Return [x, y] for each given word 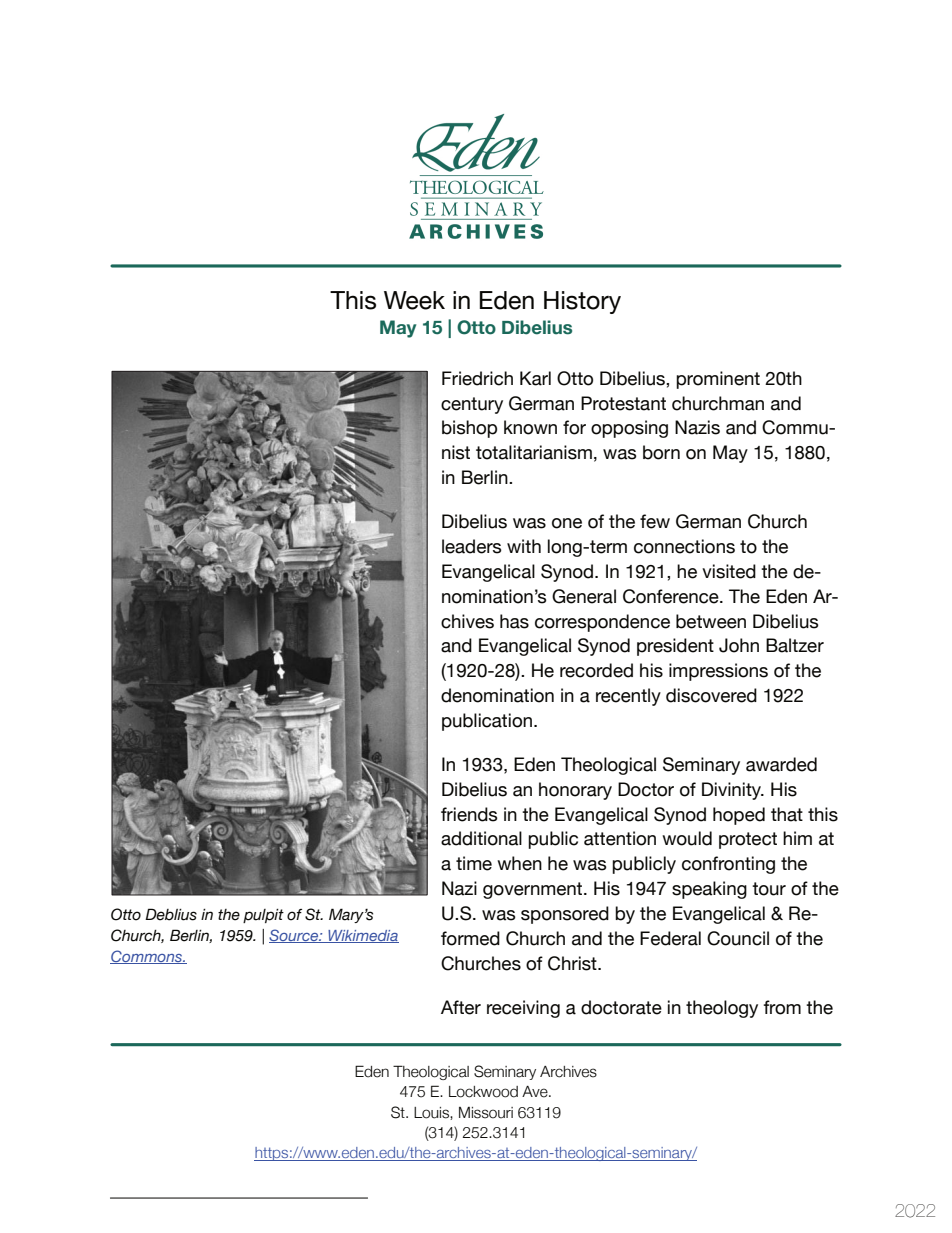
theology [722, 1009]
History [582, 302]
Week [414, 300]
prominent [718, 380]
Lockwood [483, 1092]
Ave [536, 1092]
